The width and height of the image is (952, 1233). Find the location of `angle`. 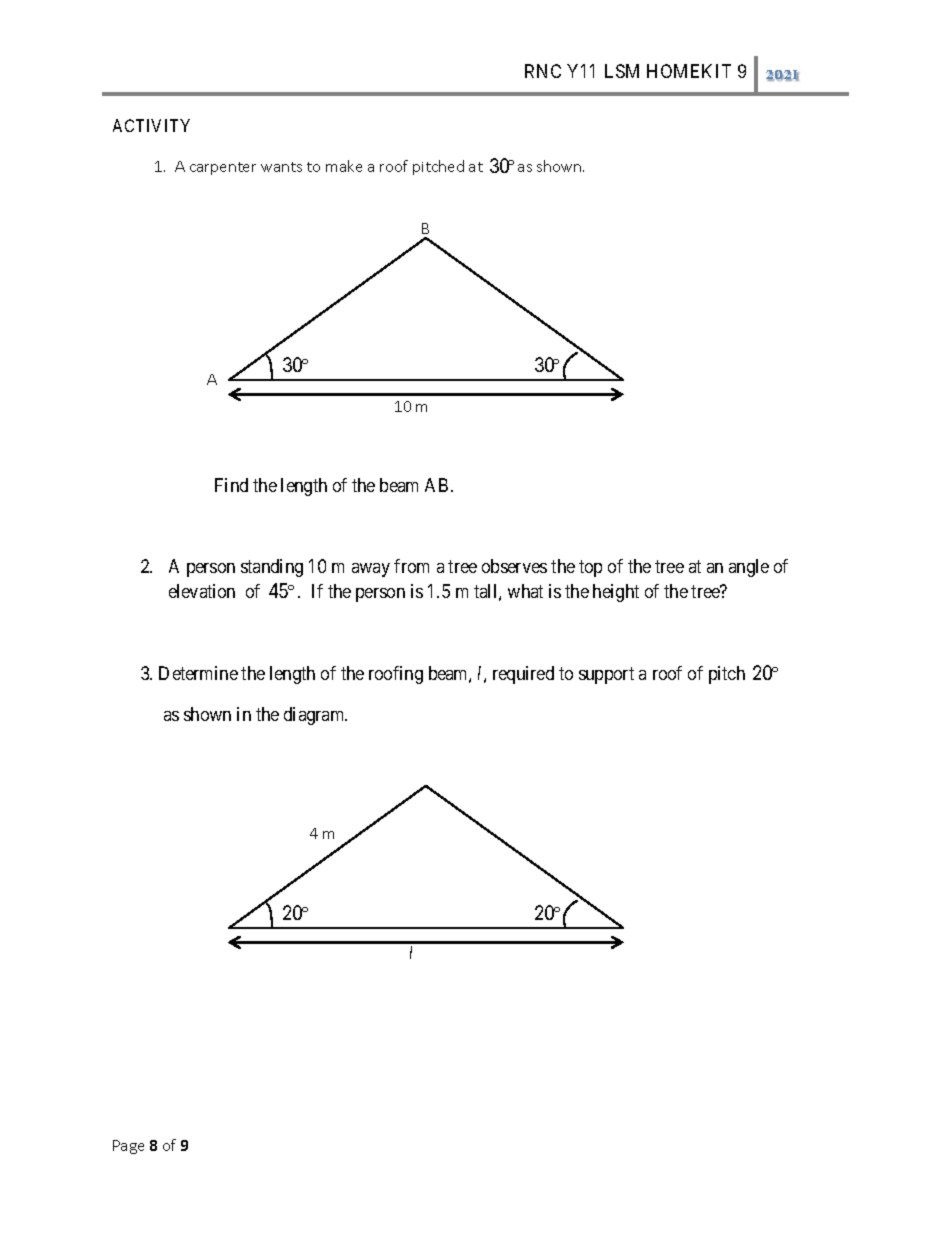

angle is located at coordinates (749, 568).
